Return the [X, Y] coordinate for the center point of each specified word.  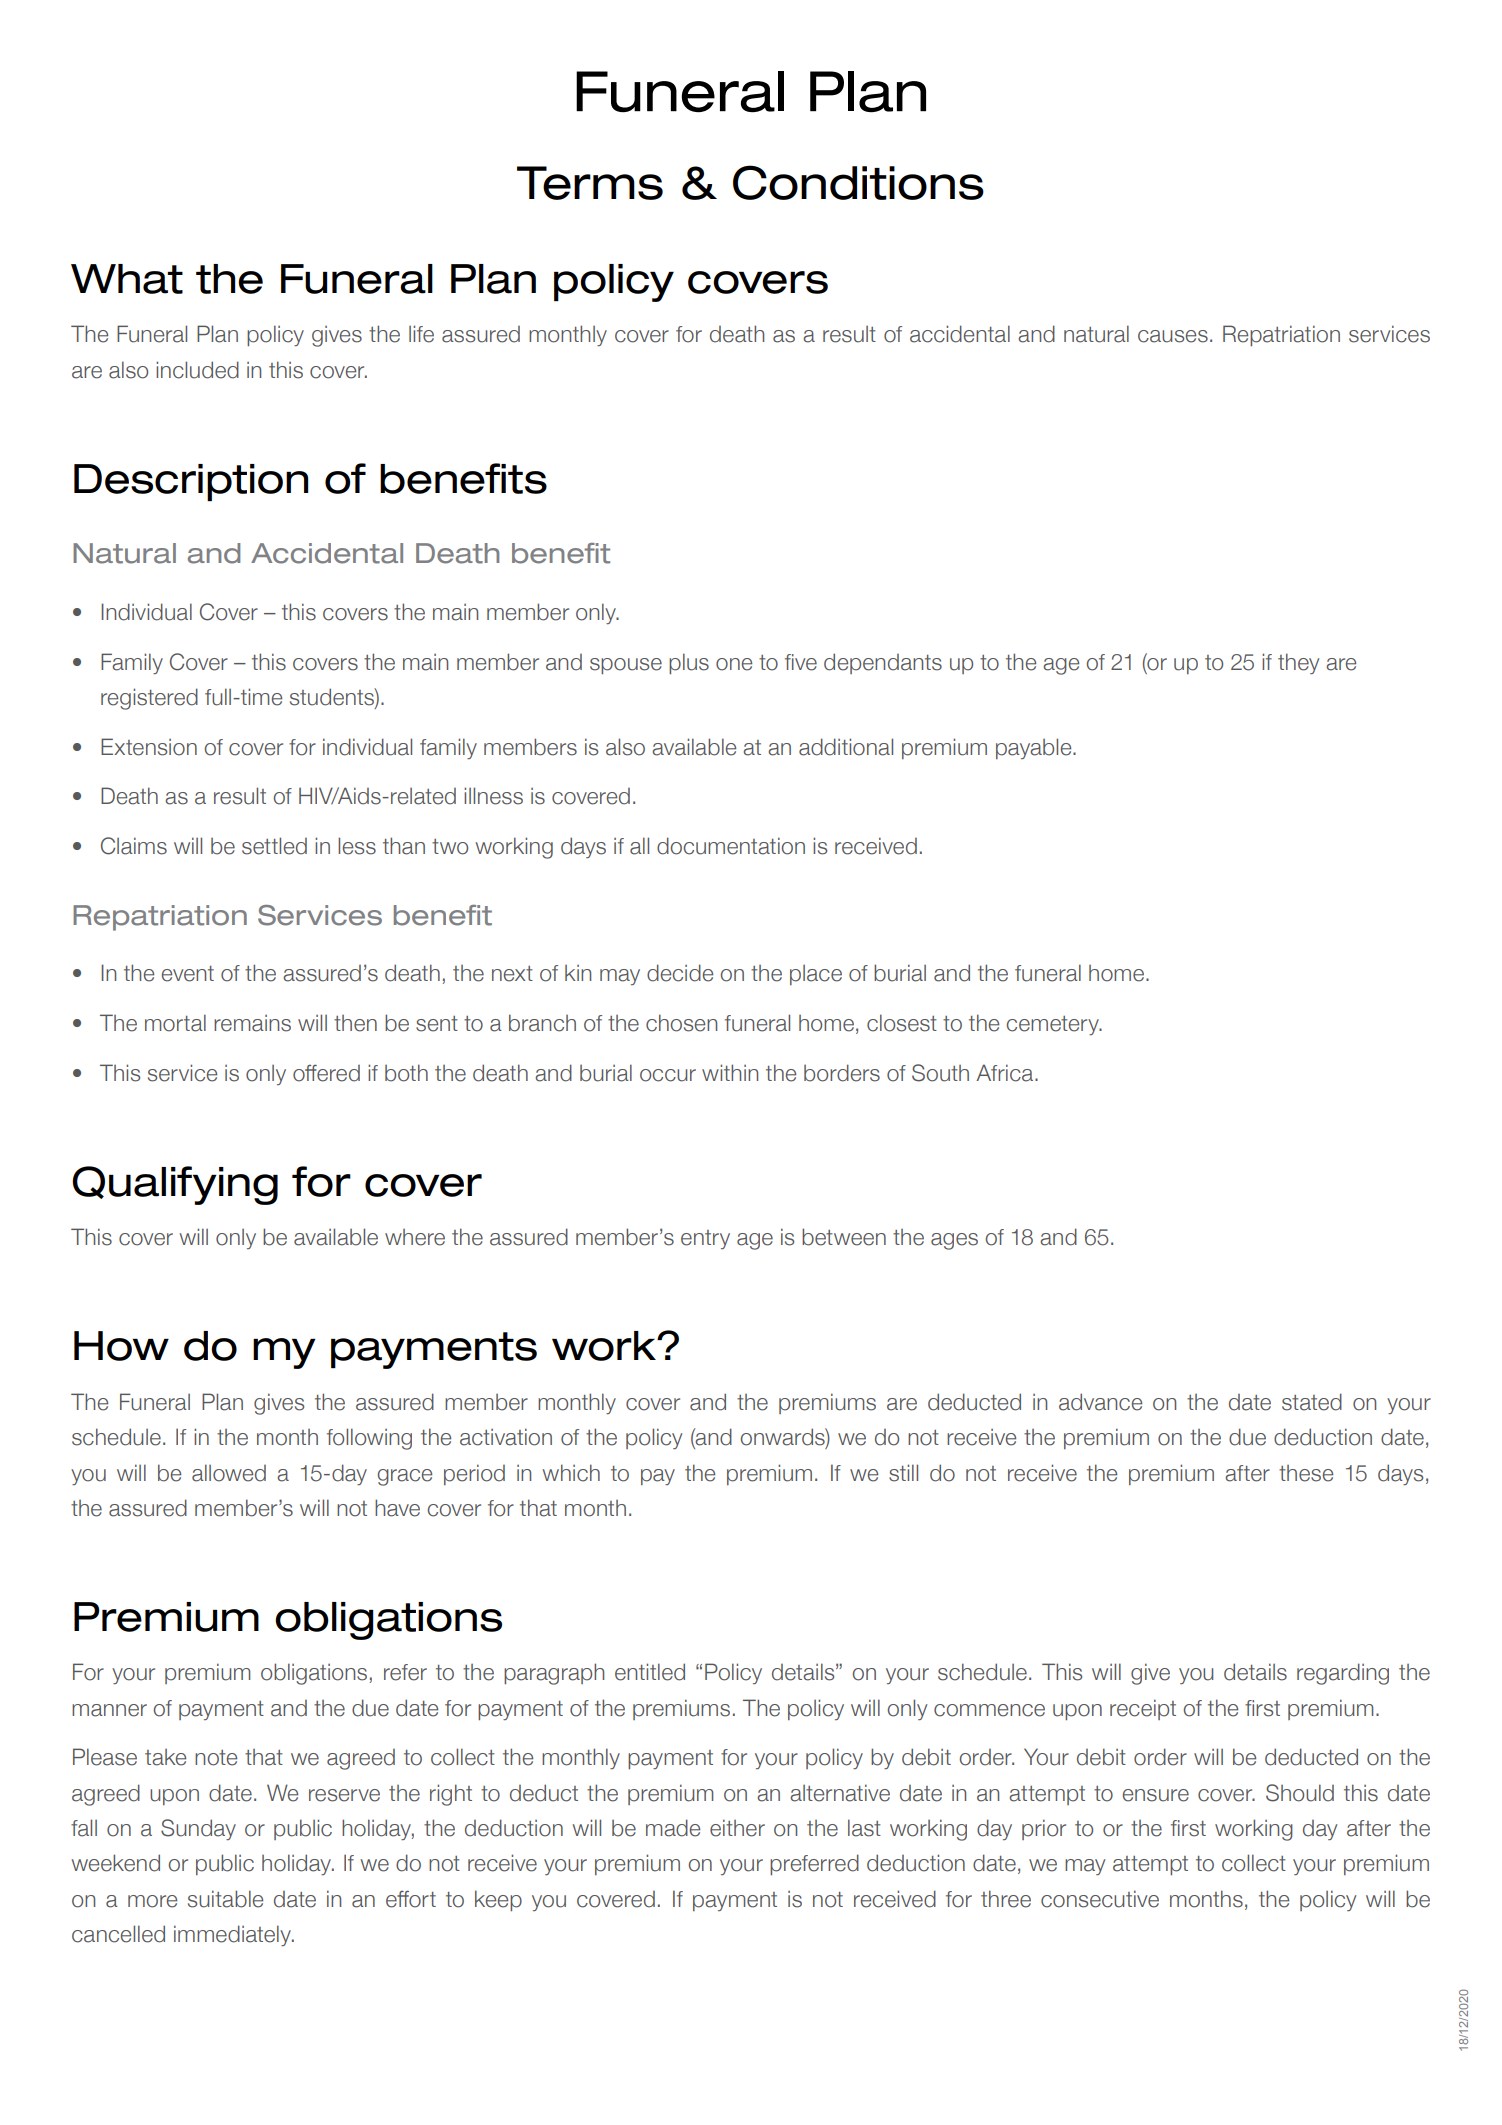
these [1306, 1473]
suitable [225, 1899]
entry [705, 1239]
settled [274, 846]
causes [1173, 336]
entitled [650, 1672]
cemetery [1054, 1025]
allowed [229, 1473]
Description [191, 482]
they [1298, 663]
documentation [731, 846]
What [127, 279]
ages [954, 1241]
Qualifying [175, 1185]
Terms [590, 183]
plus [689, 663]
